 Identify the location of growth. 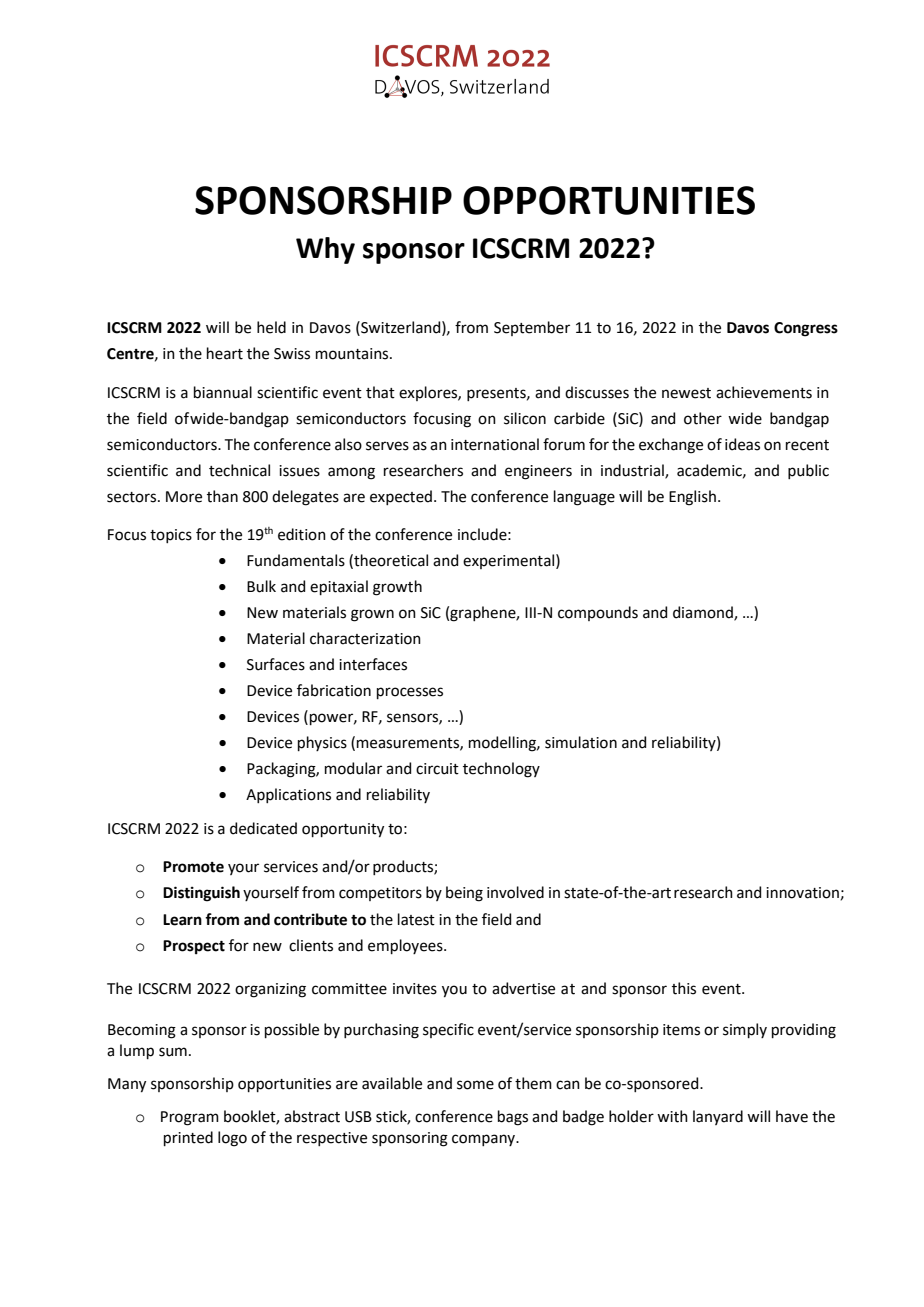
(397, 588).
